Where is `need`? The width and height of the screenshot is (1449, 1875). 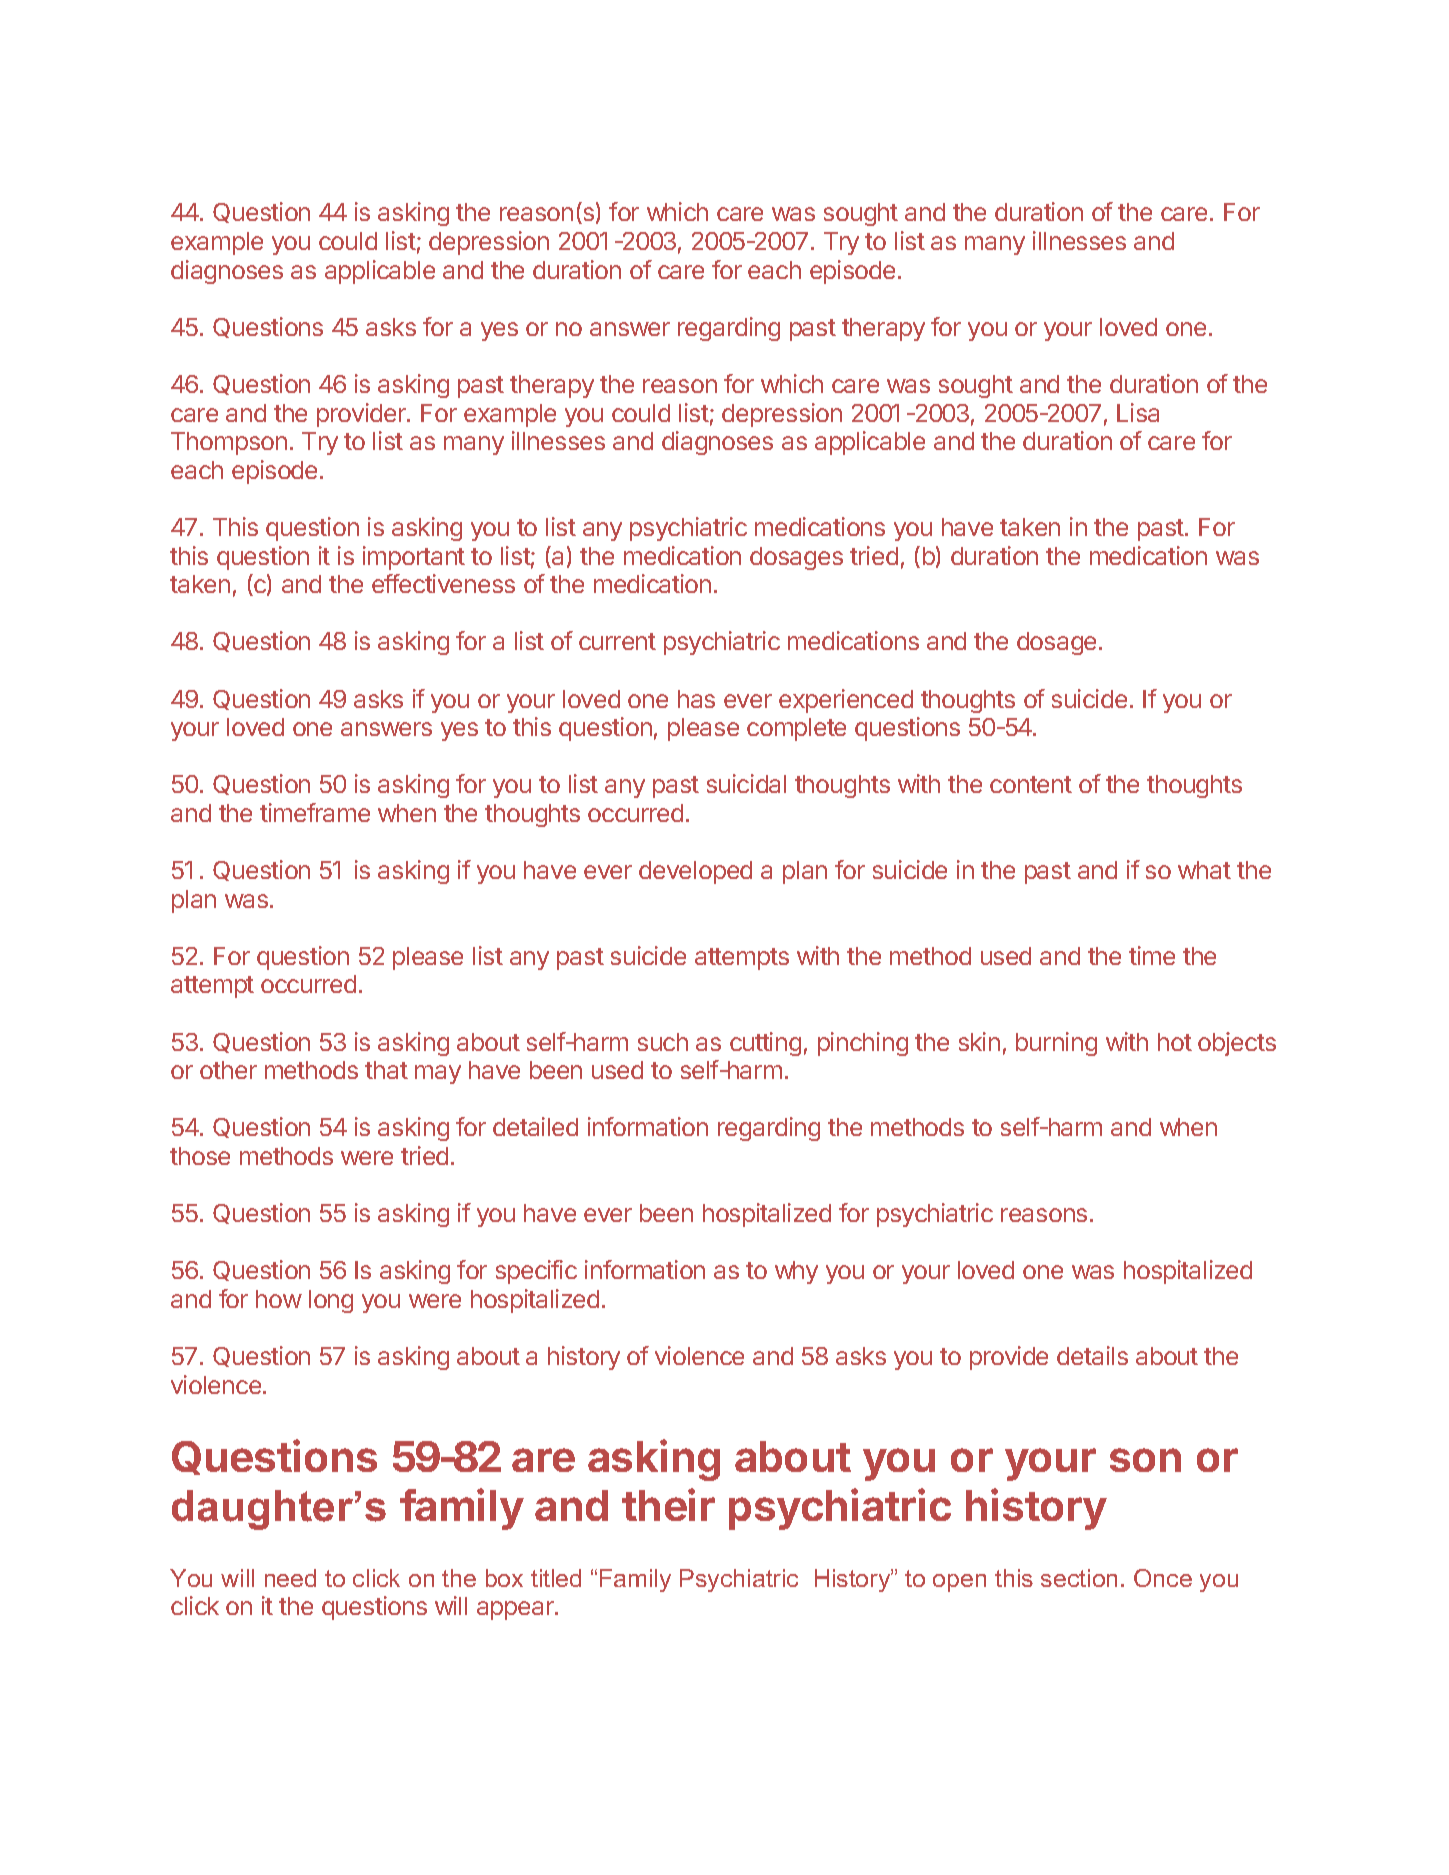 need is located at coordinates (290, 1578).
